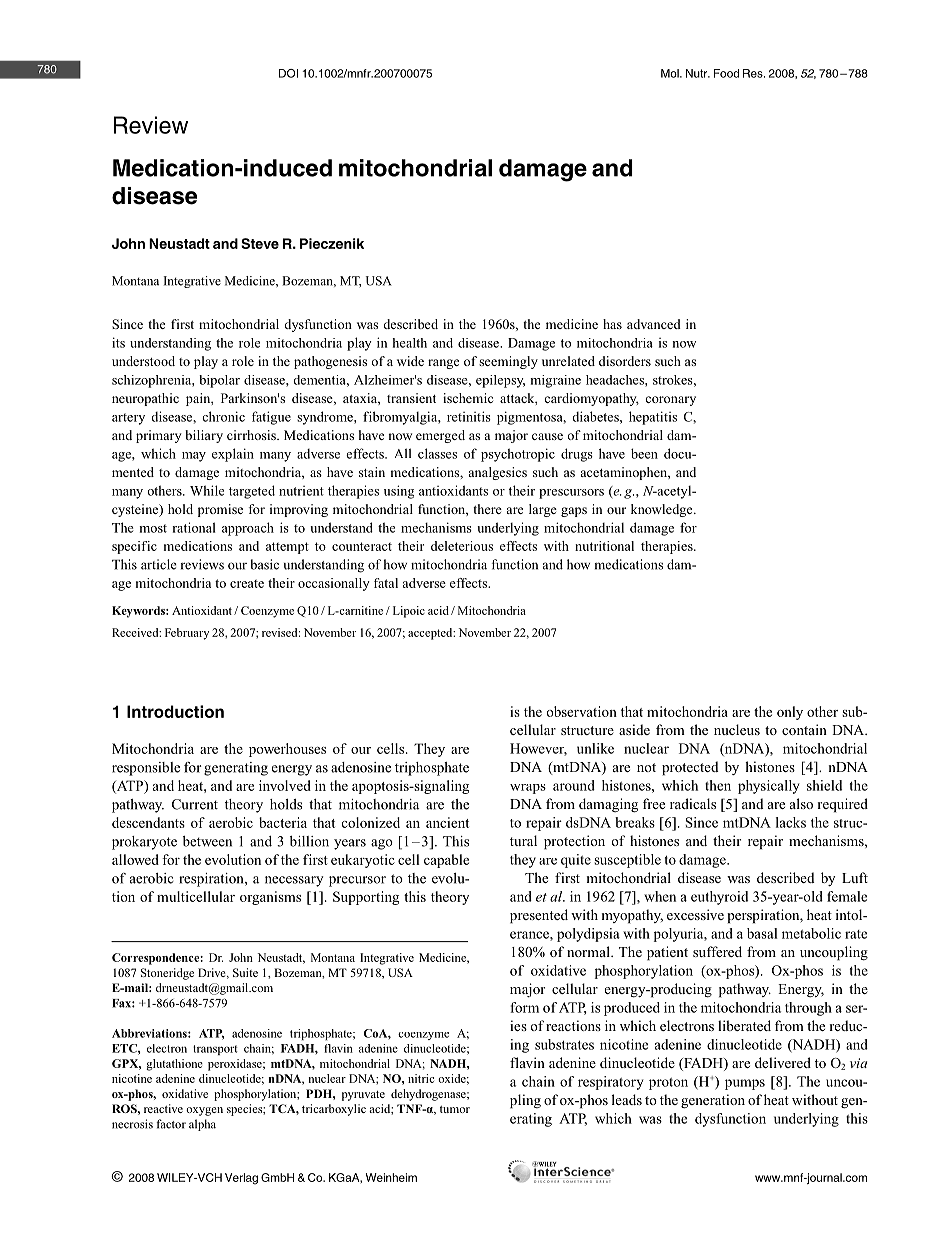  Describe the element at coordinates (202, 1125) in the screenshot. I see `alpha` at that location.
